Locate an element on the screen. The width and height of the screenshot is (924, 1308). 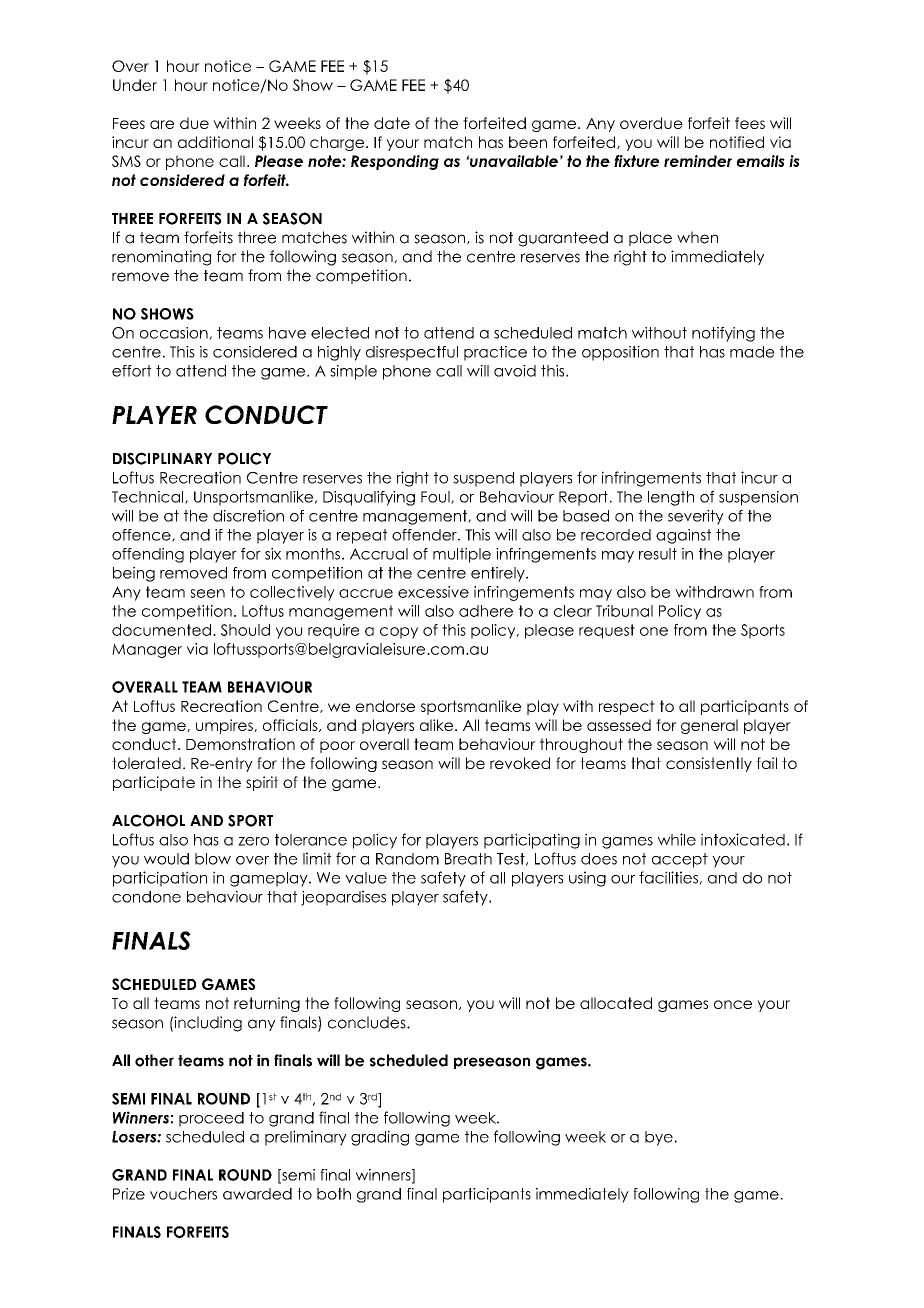
date is located at coordinates (392, 123).
